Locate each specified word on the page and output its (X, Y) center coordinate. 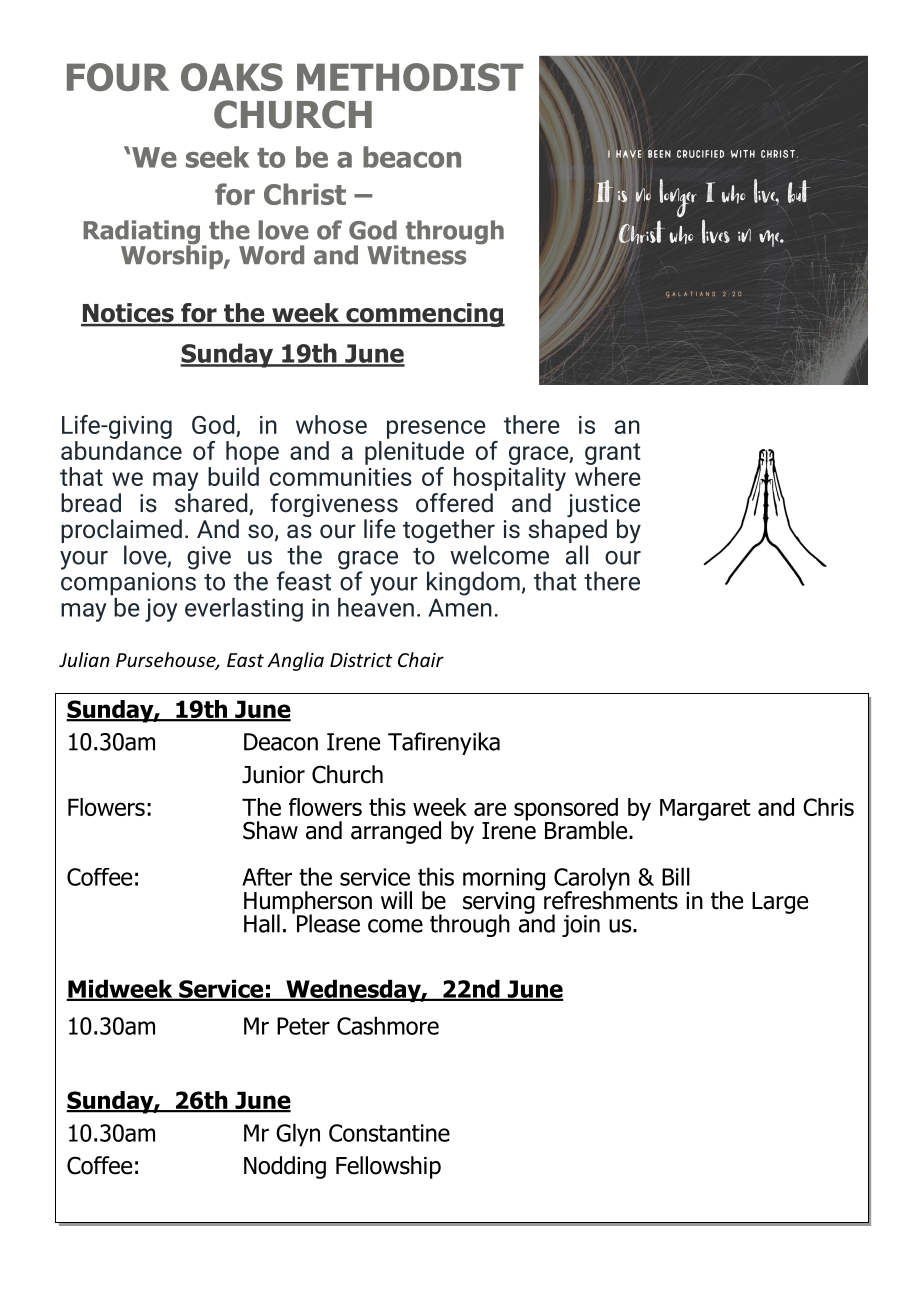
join (581, 926)
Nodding (285, 1167)
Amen (460, 607)
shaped (567, 531)
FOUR (118, 77)
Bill (676, 876)
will (396, 900)
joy (161, 610)
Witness (416, 255)
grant (613, 454)
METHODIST (410, 77)
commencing (424, 315)
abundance (121, 449)
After (267, 877)
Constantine (389, 1133)
